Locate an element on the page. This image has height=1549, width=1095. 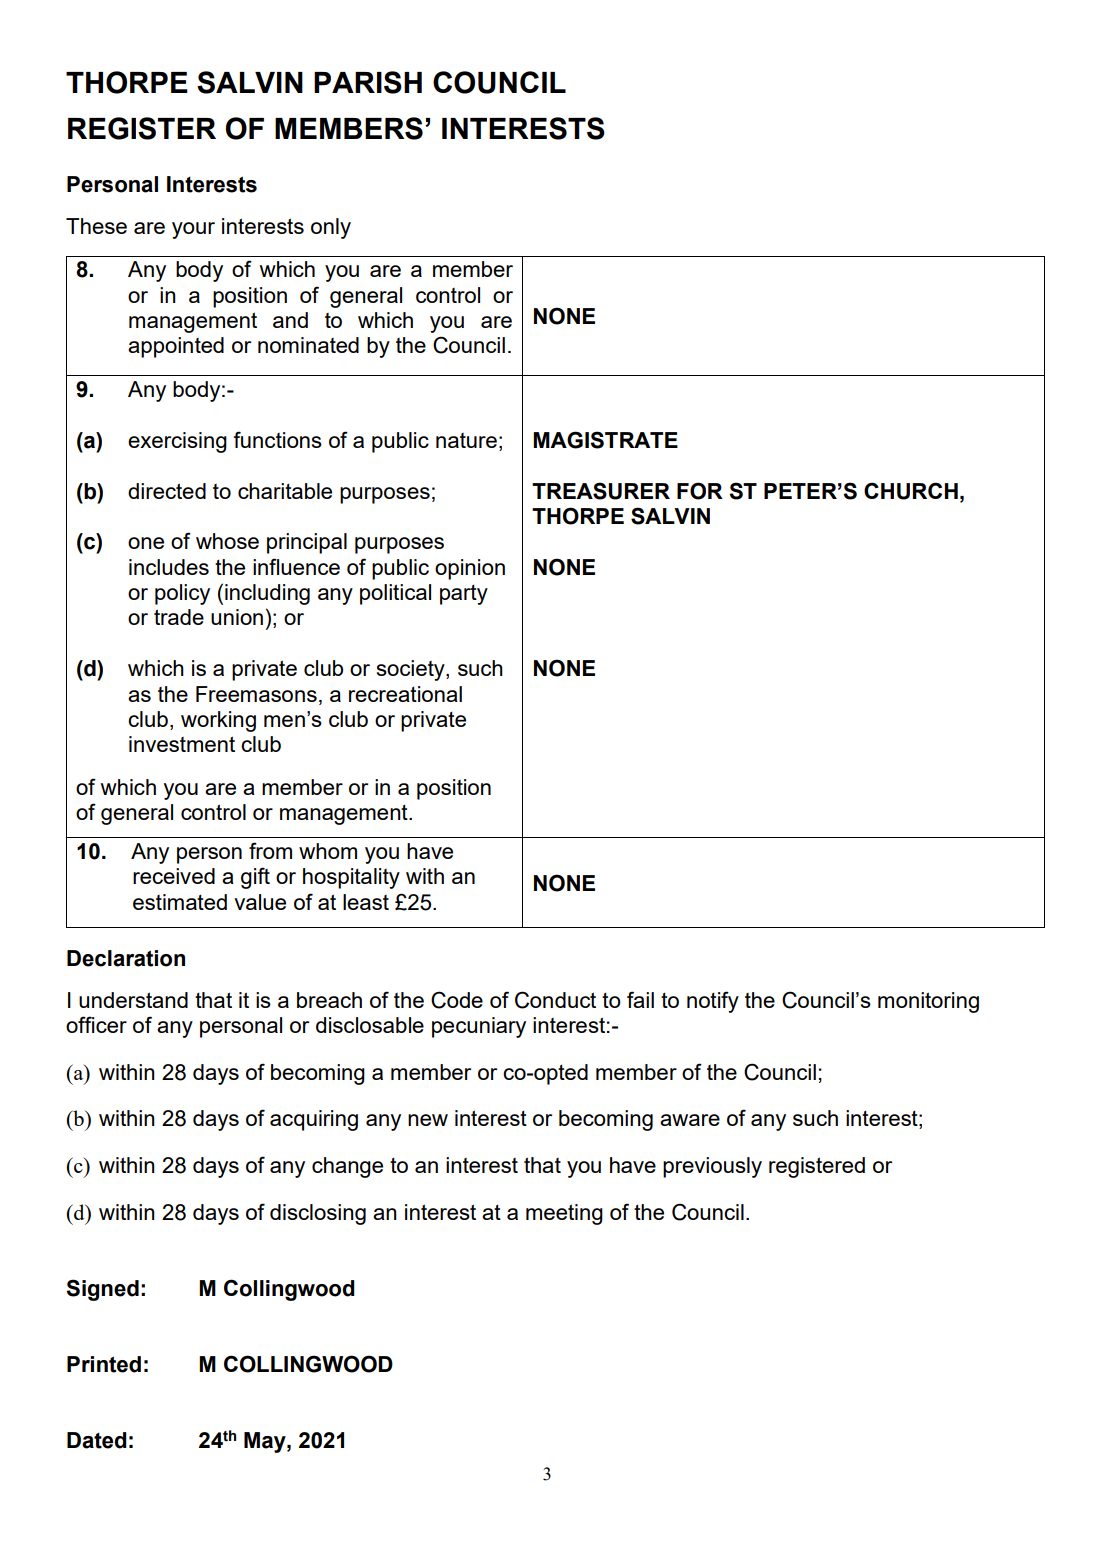
nature is located at coordinates (466, 440).
